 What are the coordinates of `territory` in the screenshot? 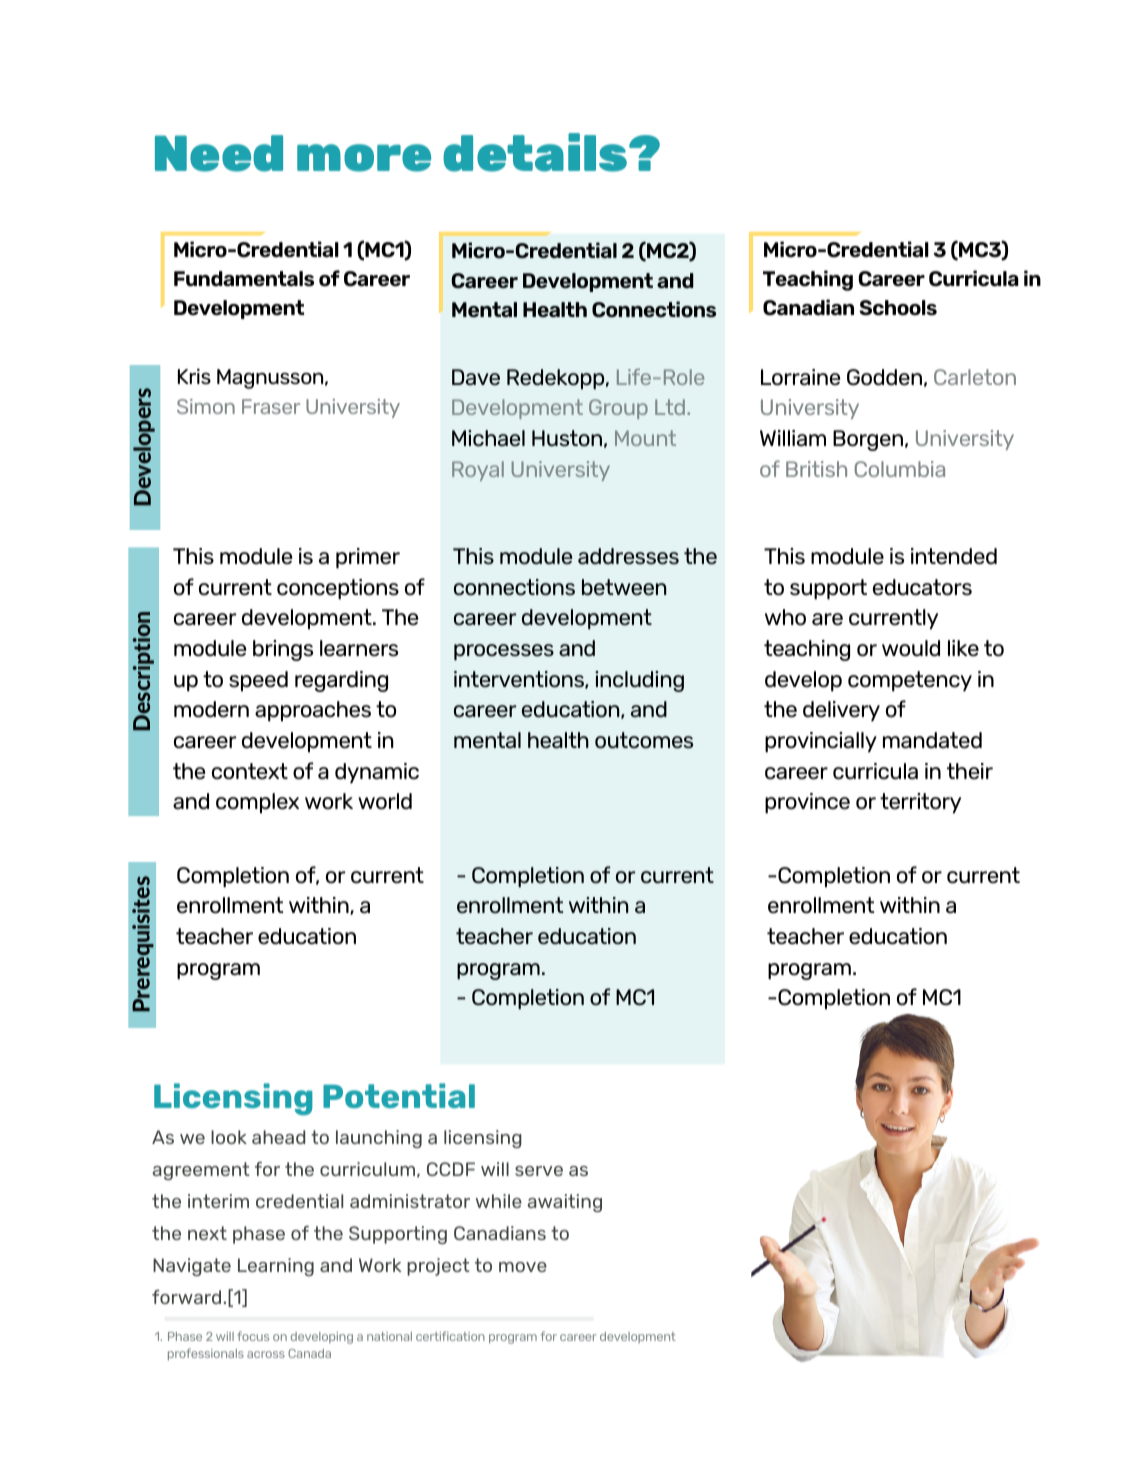 It's located at (920, 803).
